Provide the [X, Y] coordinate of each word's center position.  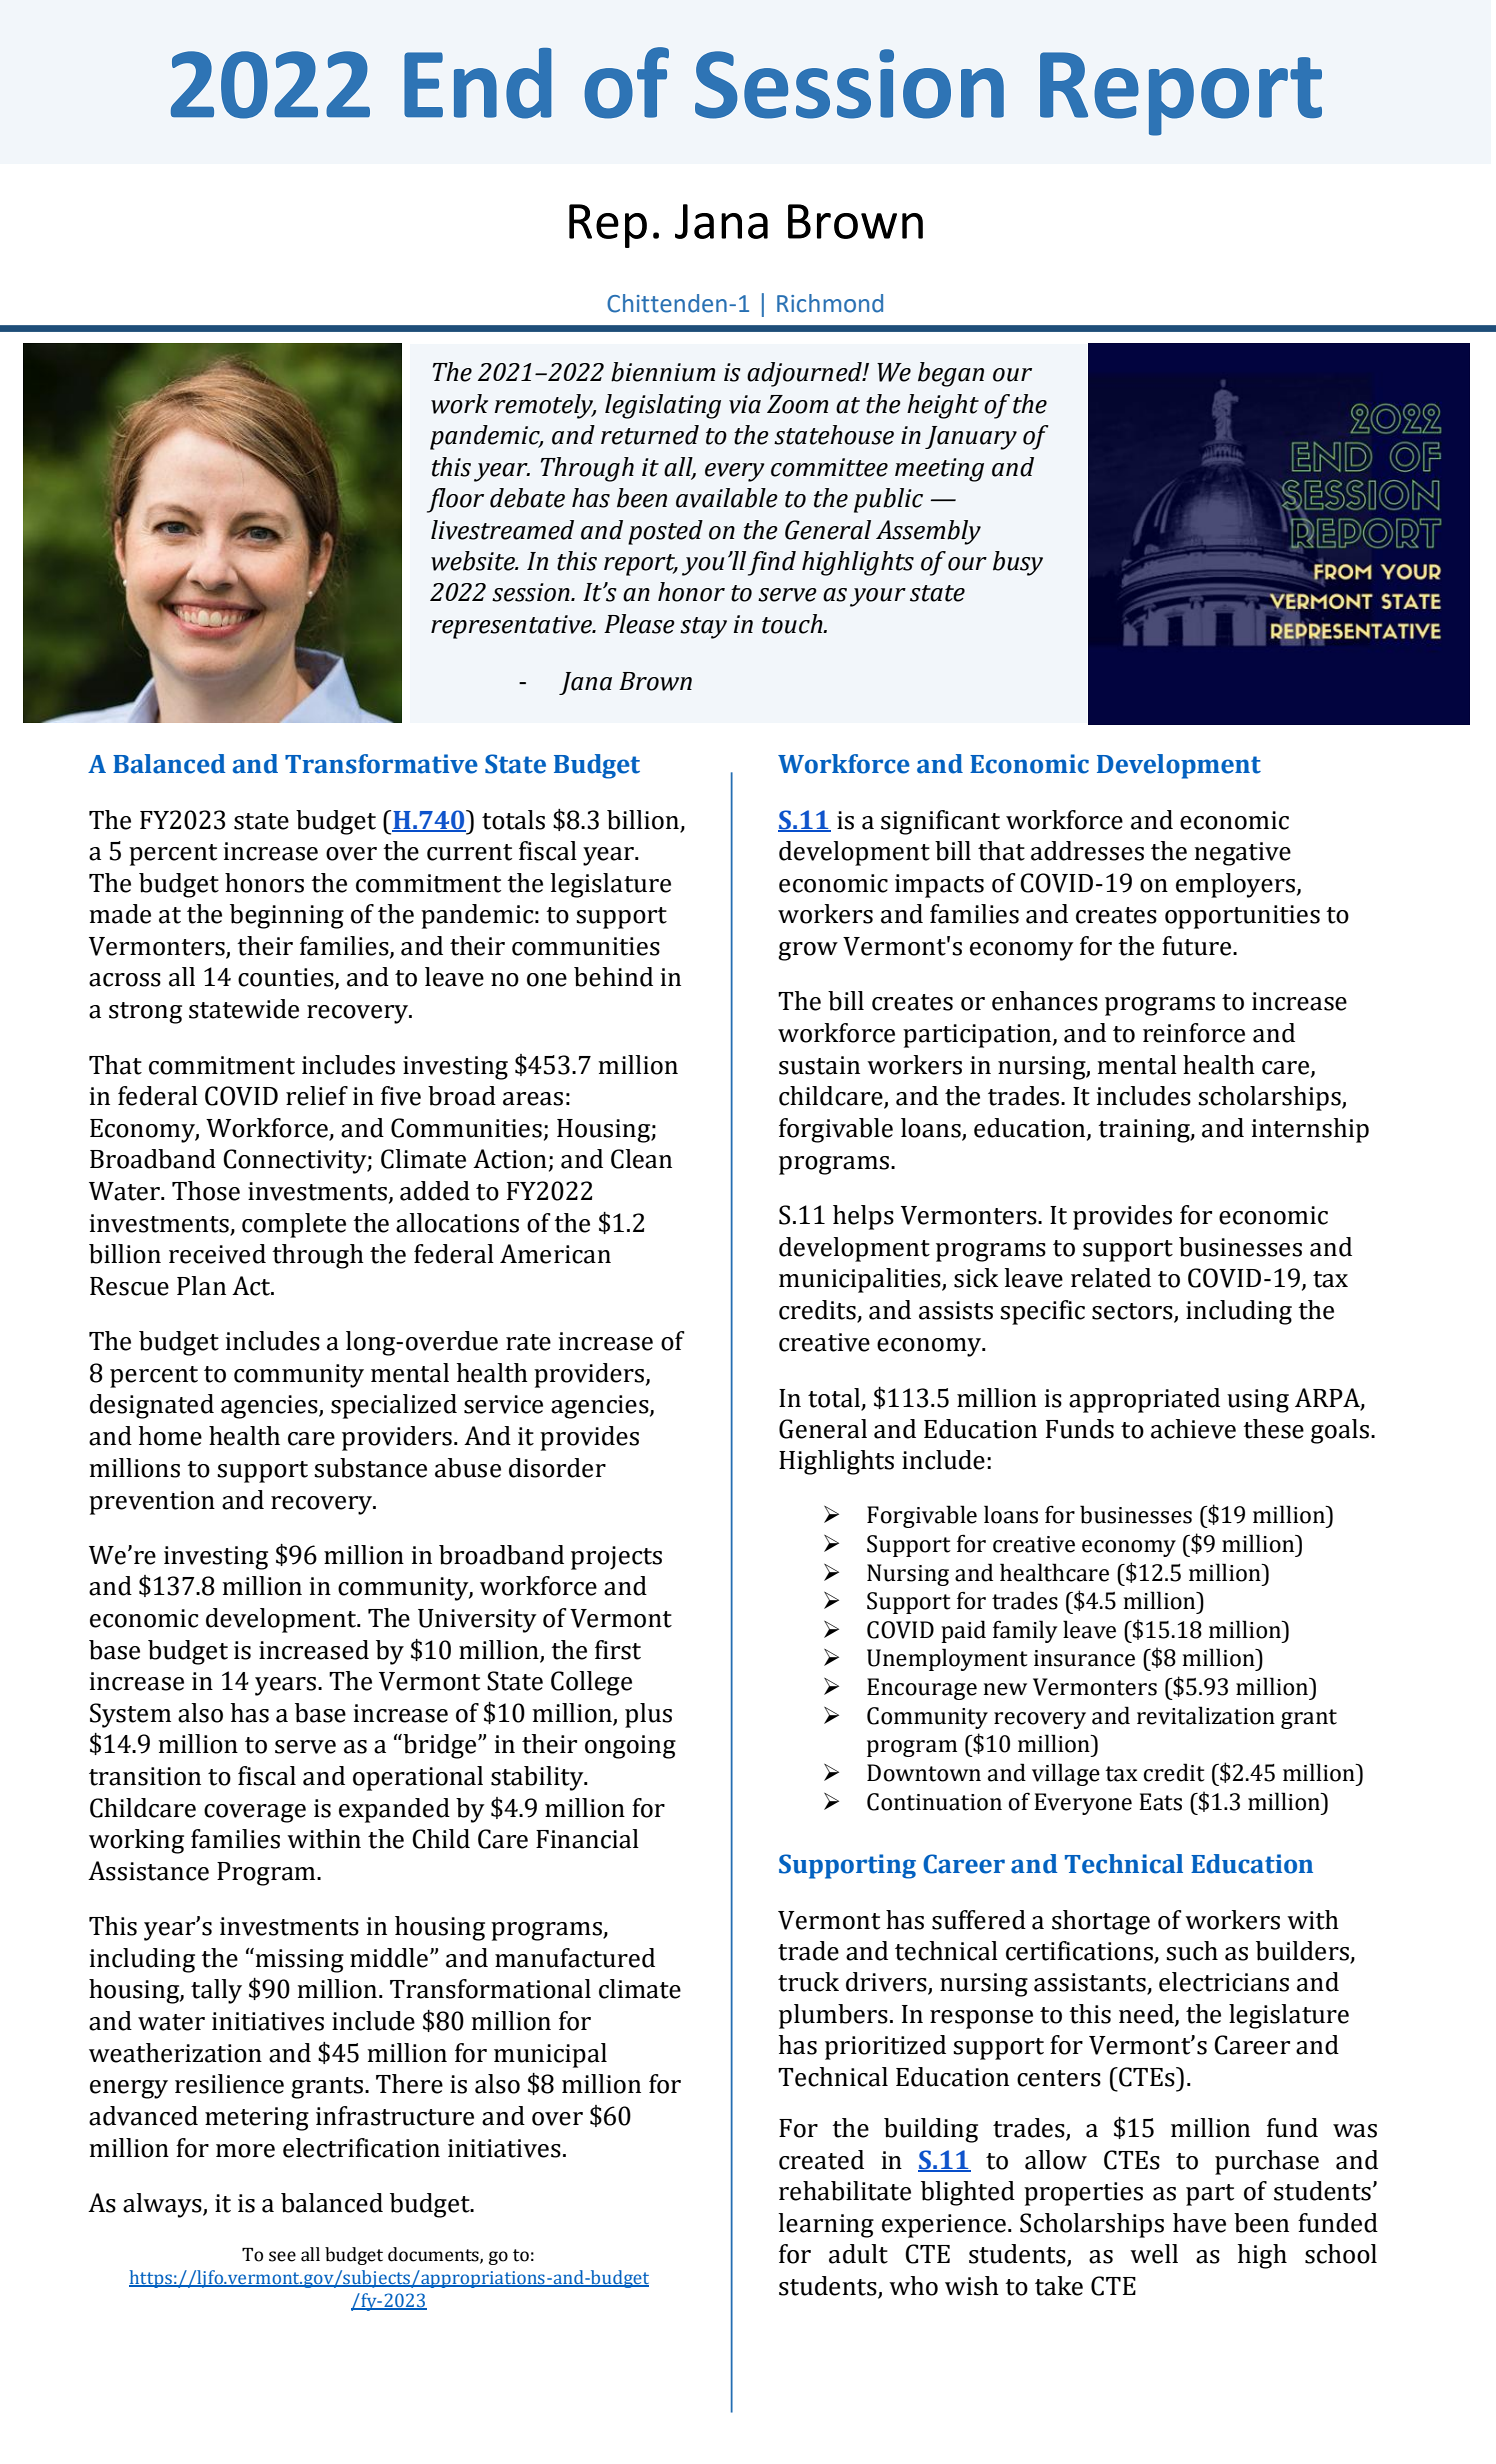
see [282, 2256]
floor [455, 500]
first [618, 1650]
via [745, 404]
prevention [152, 1503]
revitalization [1206, 1715]
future [1198, 946]
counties [287, 978]
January [971, 438]
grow [808, 951]
